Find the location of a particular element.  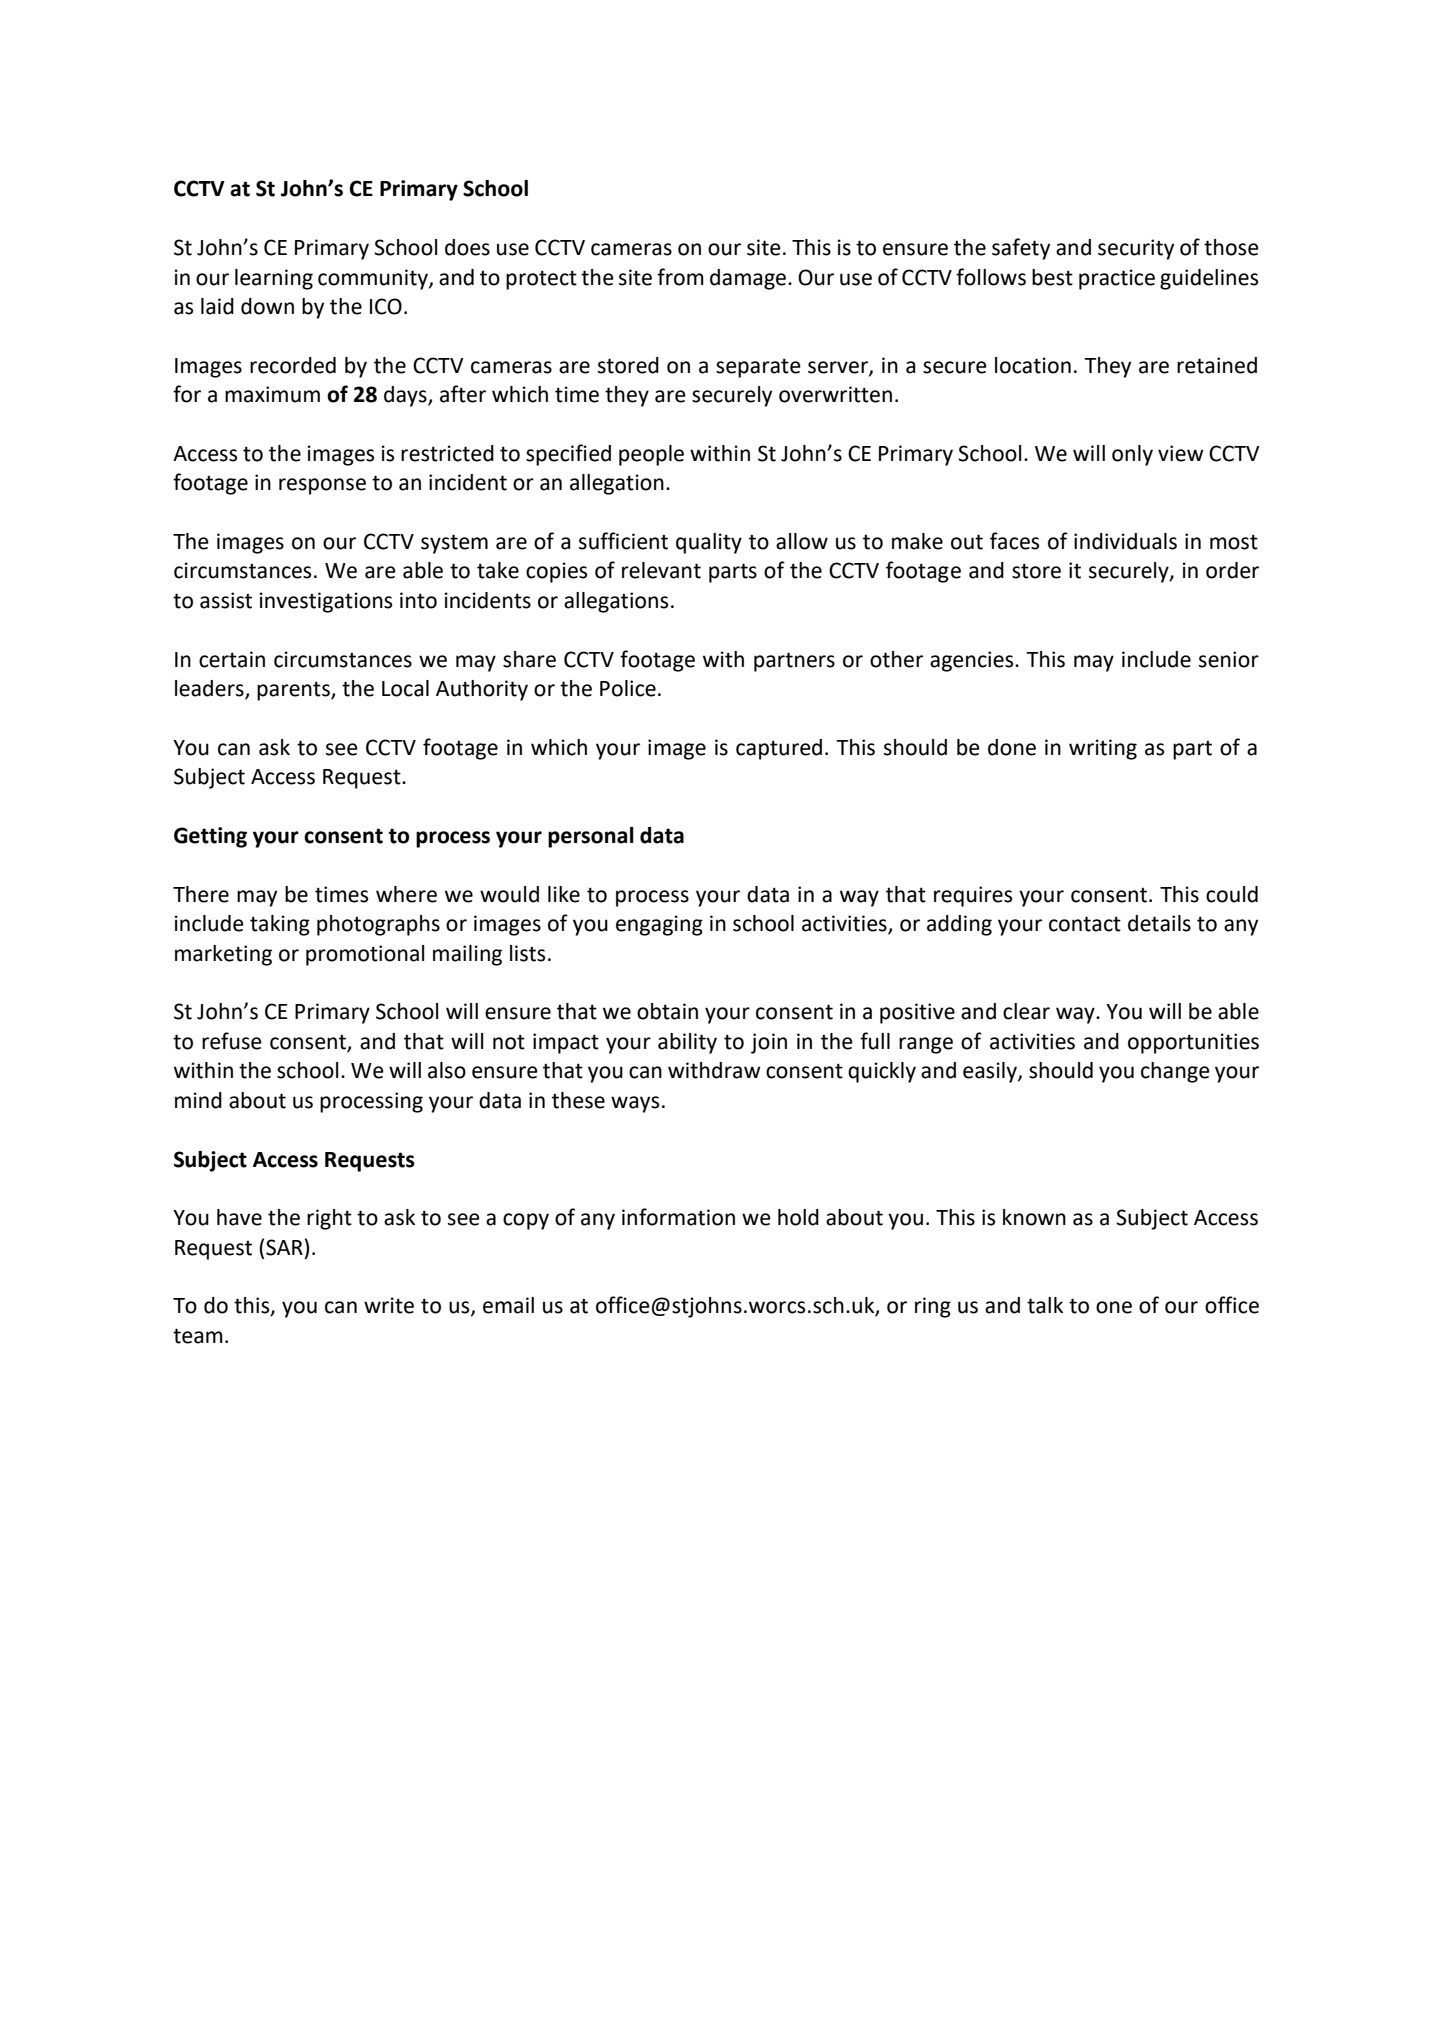

learning is located at coordinates (274, 279).
